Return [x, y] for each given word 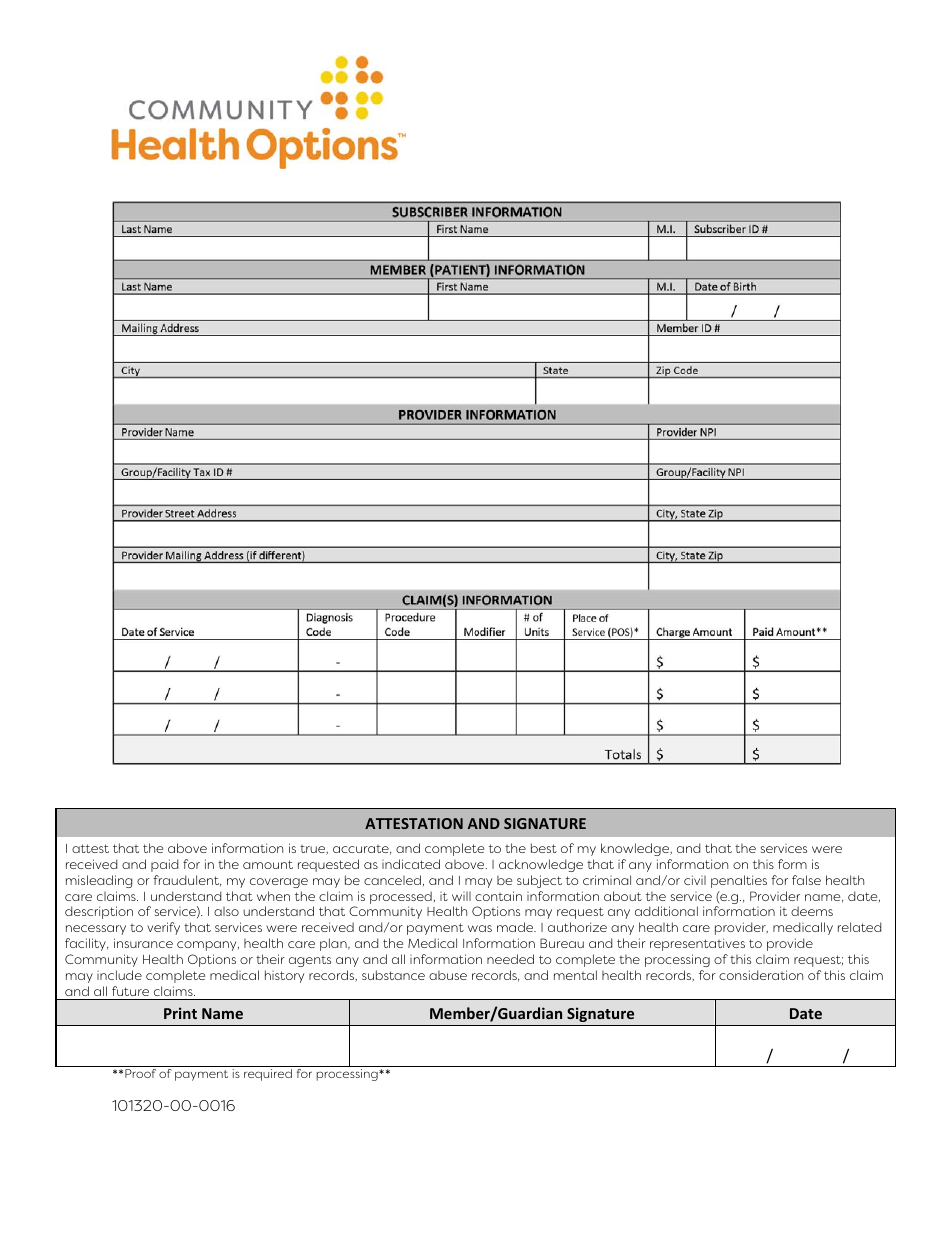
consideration [761, 975]
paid [164, 865]
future [130, 991]
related [859, 927]
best [544, 848]
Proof [140, 1073]
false [806, 880]
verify [163, 928]
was [480, 928]
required [268, 1075]
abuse [448, 975]
